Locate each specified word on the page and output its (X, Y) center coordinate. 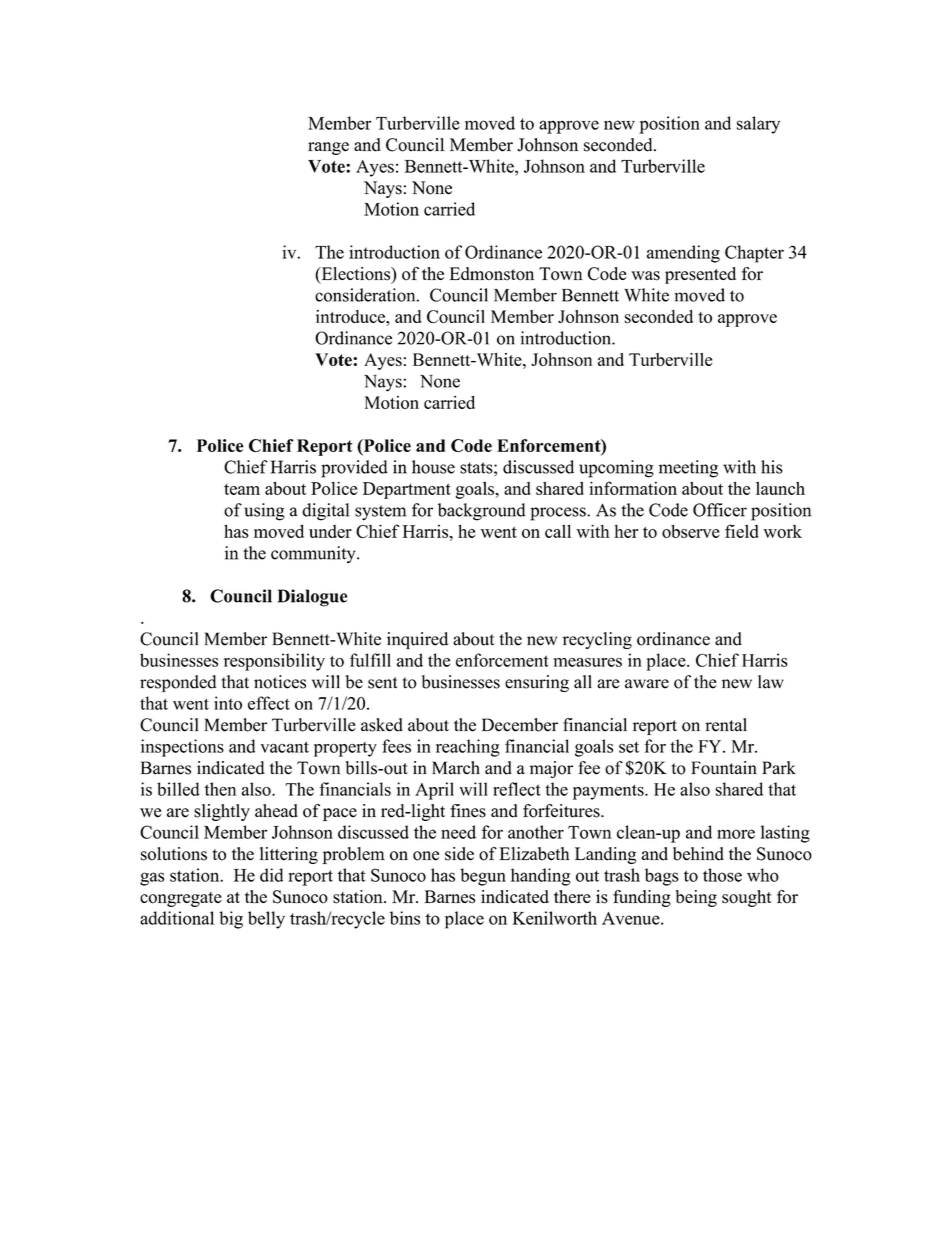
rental (726, 725)
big (231, 920)
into (228, 703)
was (645, 276)
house (433, 467)
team (242, 489)
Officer (720, 510)
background (482, 512)
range (328, 148)
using (264, 512)
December (520, 725)
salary (758, 125)
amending (683, 254)
